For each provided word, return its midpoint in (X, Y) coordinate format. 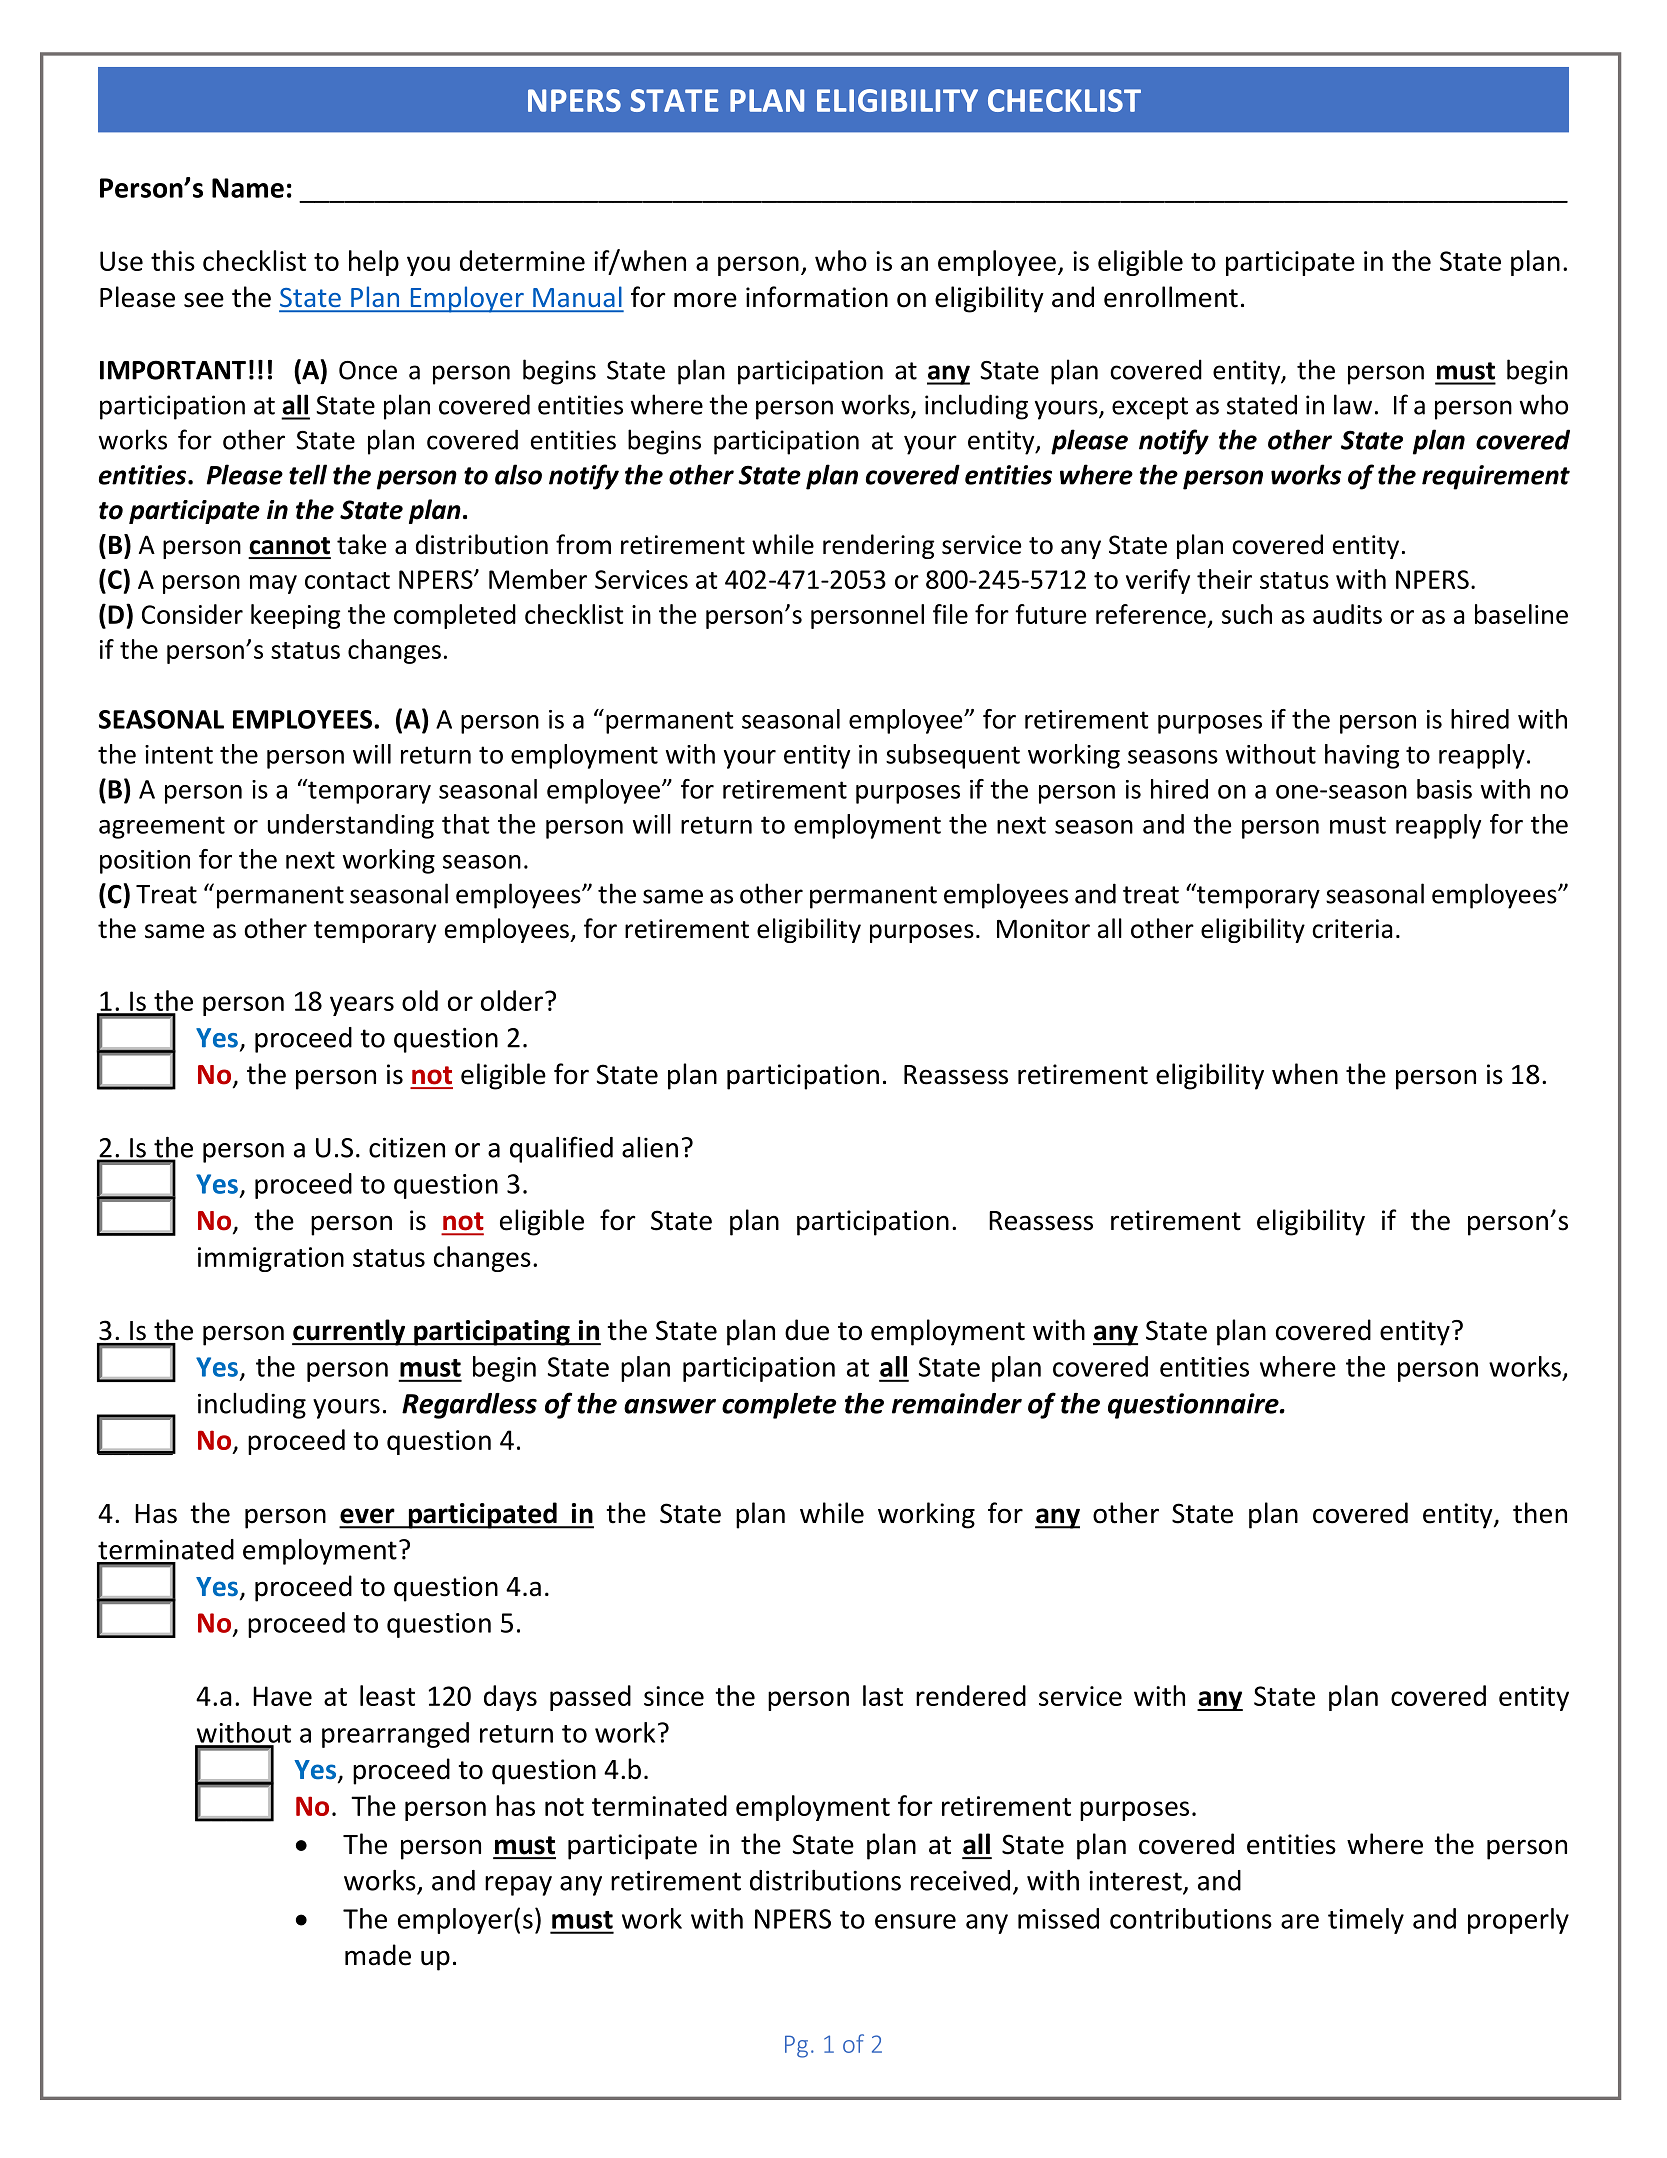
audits (1347, 614)
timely (1366, 1921)
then (1540, 1513)
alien (650, 1147)
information (817, 297)
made (378, 1955)
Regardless (469, 1406)
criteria (1352, 929)
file (950, 614)
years (362, 1006)
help (374, 263)
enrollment (1171, 297)
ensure (915, 1921)
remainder (957, 1403)
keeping (295, 616)
